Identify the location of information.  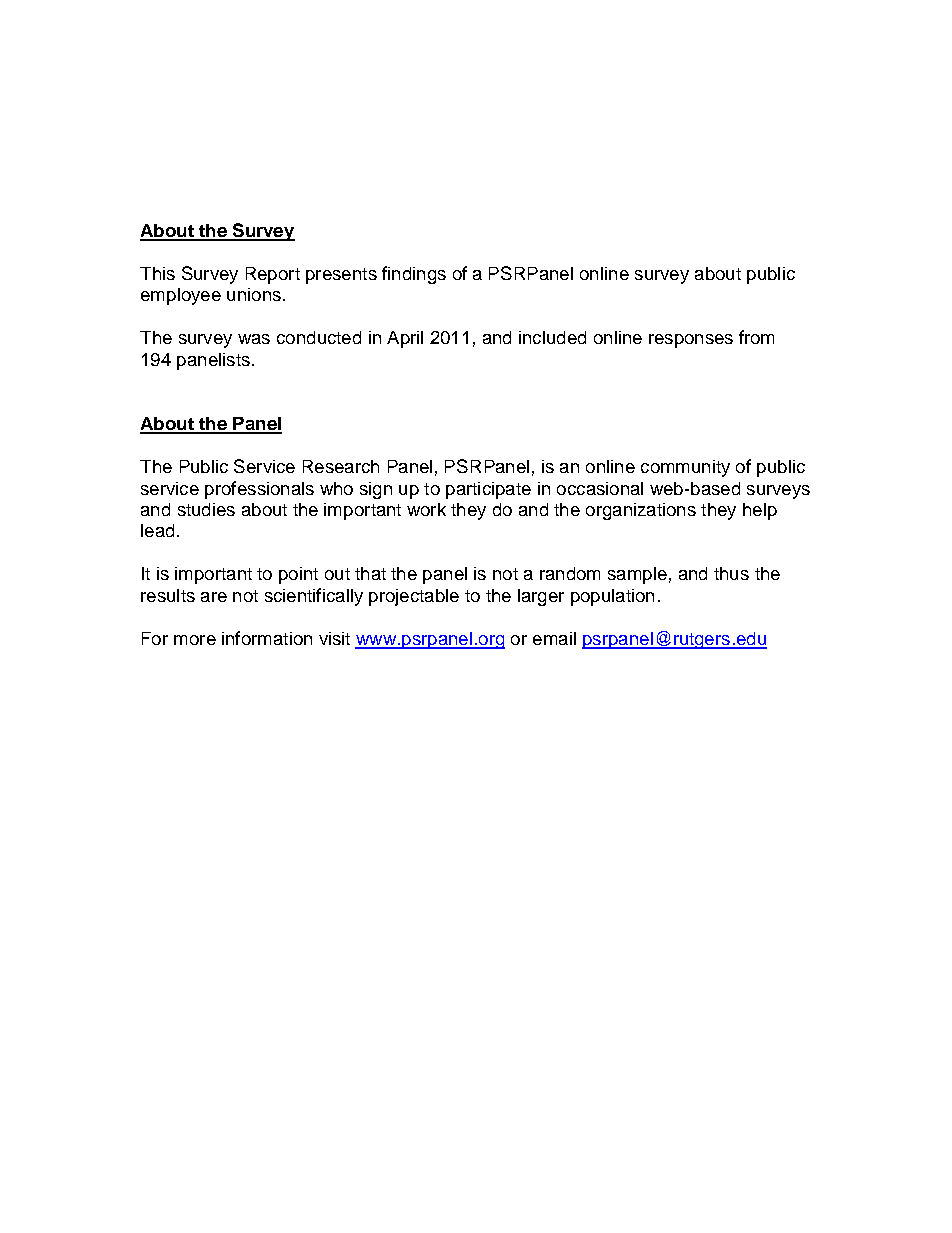
(267, 638).
